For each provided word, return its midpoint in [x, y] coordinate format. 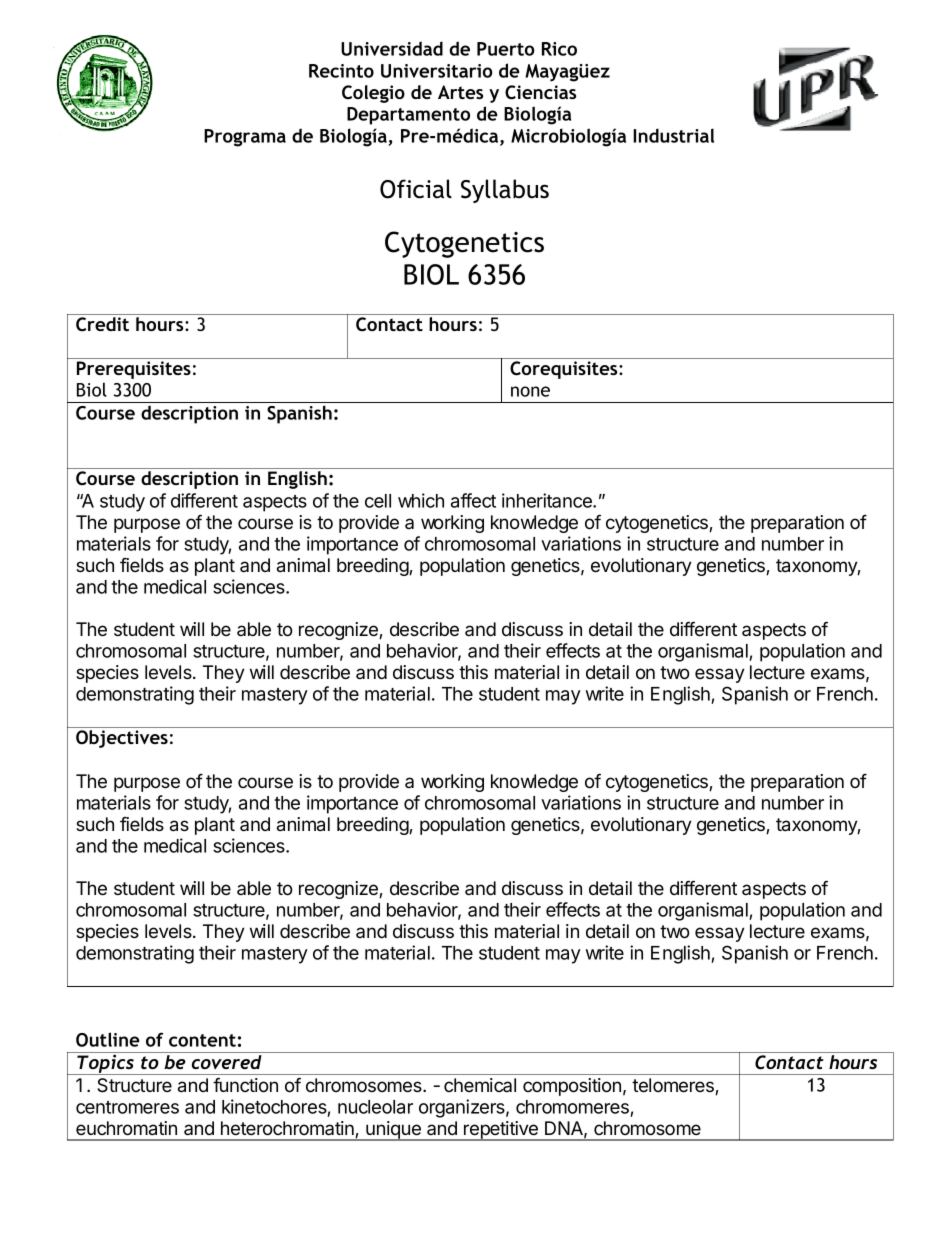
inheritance [548, 500]
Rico [559, 49]
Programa [245, 138]
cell [378, 501]
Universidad [392, 48]
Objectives [122, 739]
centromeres [127, 1107]
